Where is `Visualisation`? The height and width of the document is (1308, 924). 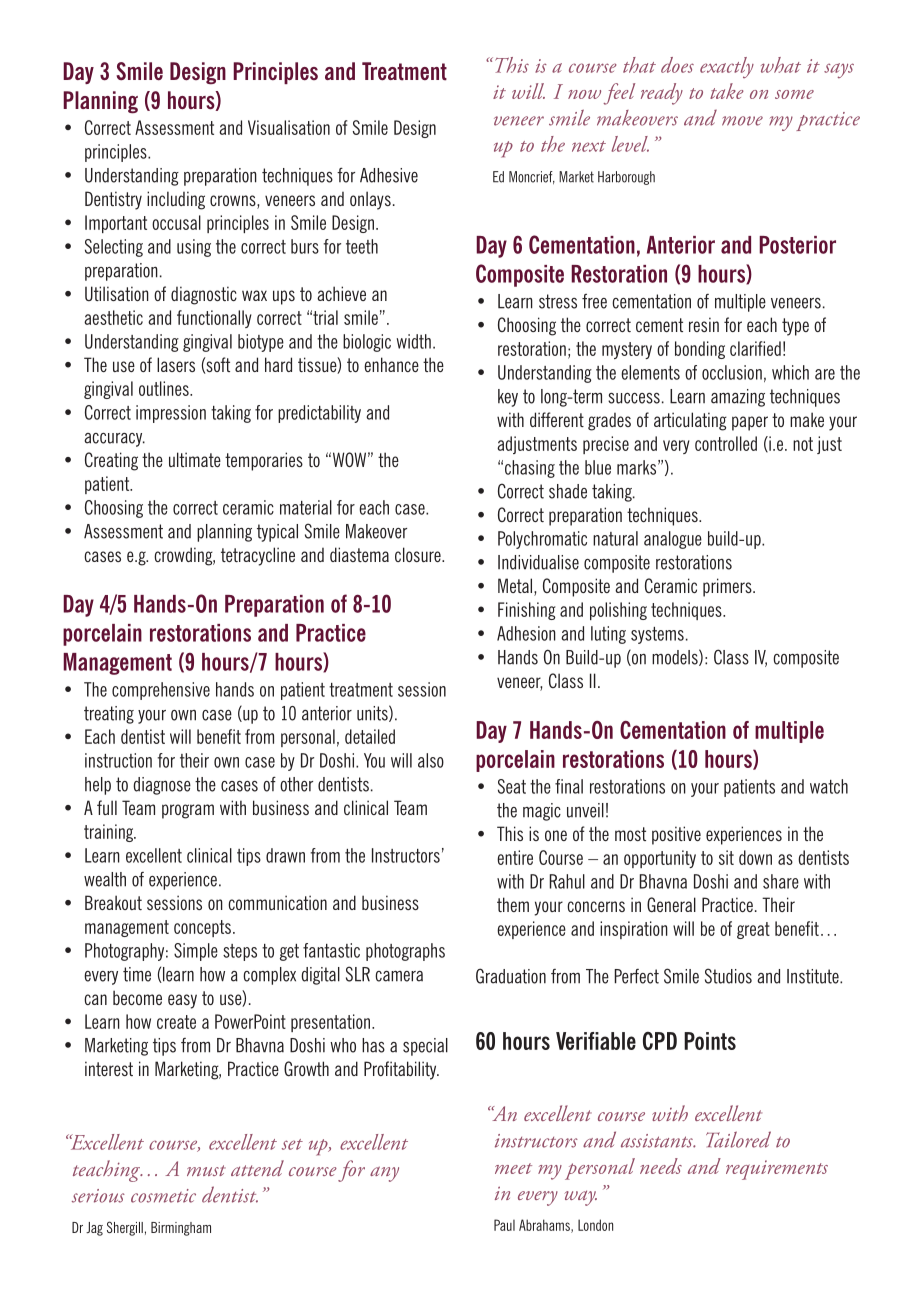
Visualisation is located at coordinates (289, 127).
